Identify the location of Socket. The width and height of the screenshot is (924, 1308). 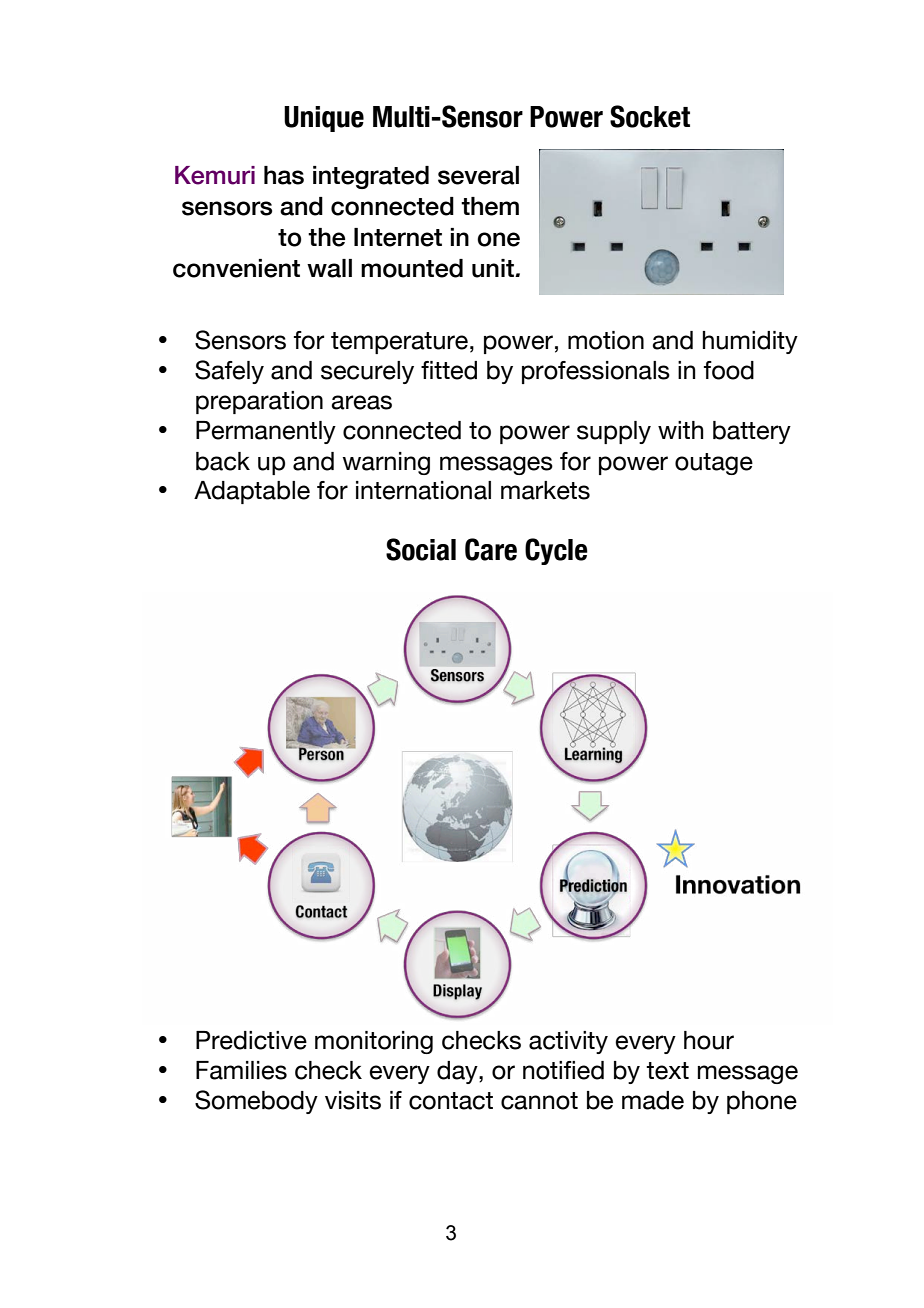
(650, 116).
